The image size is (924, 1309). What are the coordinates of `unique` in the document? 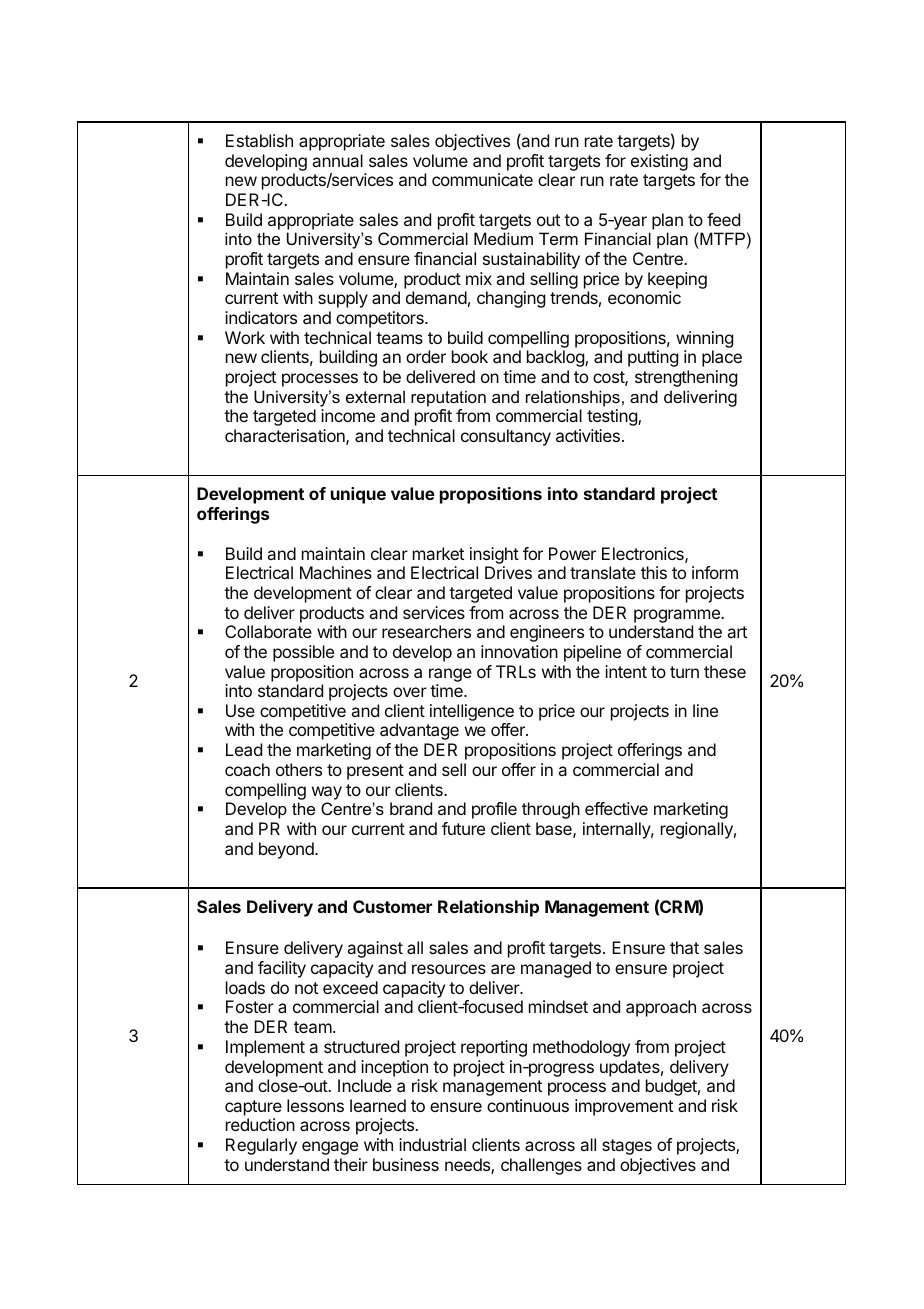 It's located at (358, 495).
